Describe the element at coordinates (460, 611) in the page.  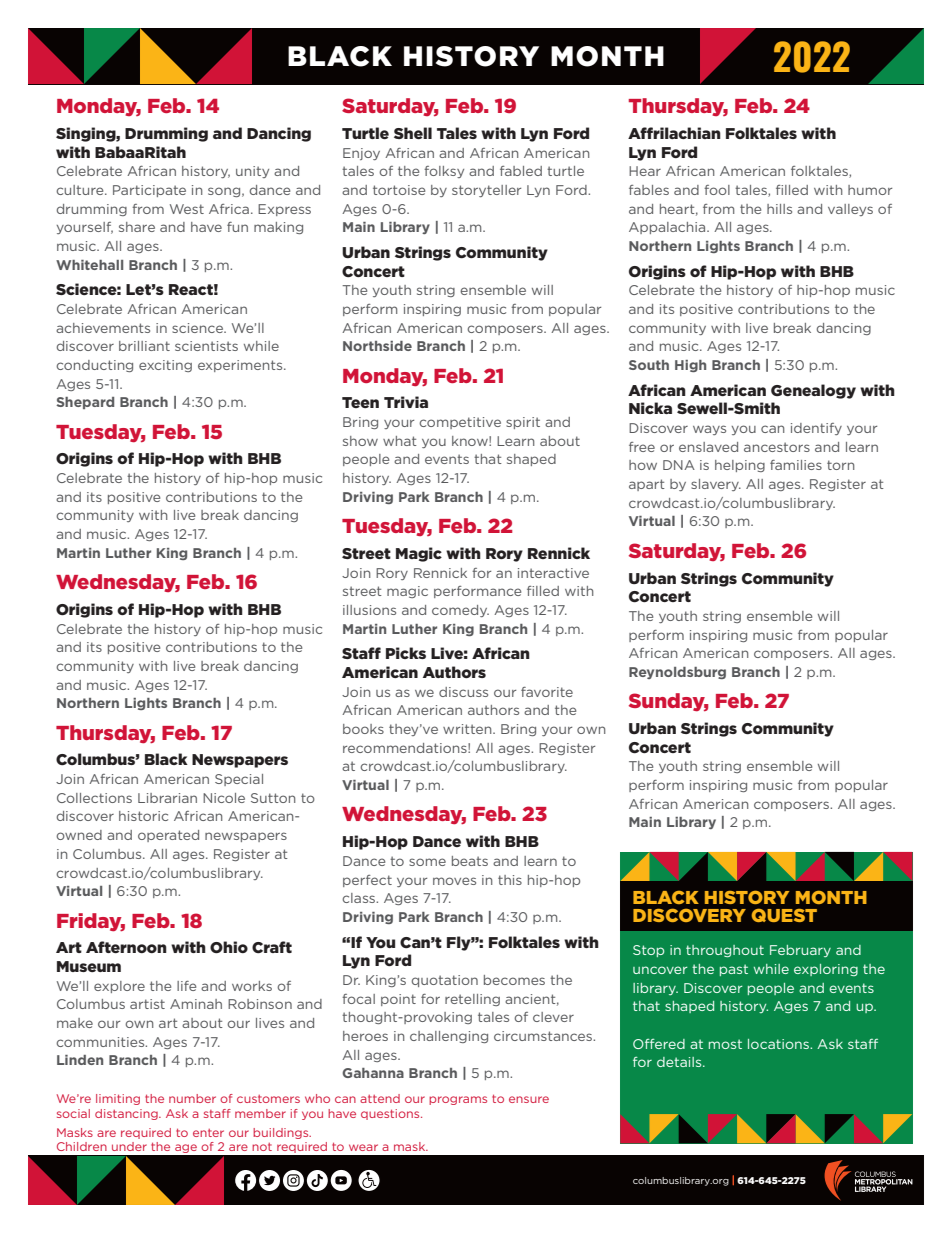
I see `comedy` at that location.
